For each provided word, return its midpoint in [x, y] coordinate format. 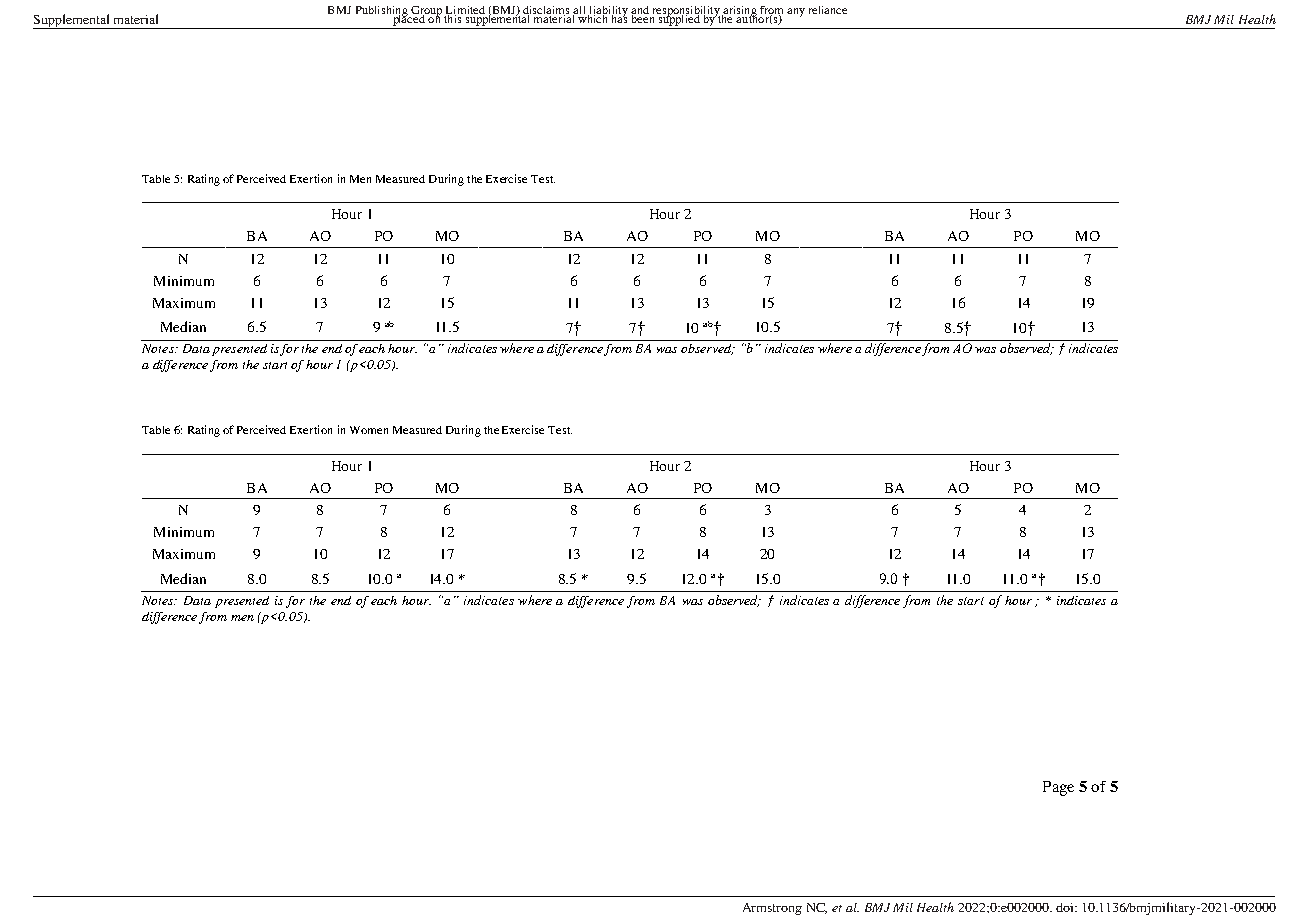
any [796, 12]
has [619, 17]
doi [1066, 907]
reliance [828, 10]
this [453, 17]
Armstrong [772, 909]
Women [369, 430]
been [642, 17]
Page [1058, 788]
